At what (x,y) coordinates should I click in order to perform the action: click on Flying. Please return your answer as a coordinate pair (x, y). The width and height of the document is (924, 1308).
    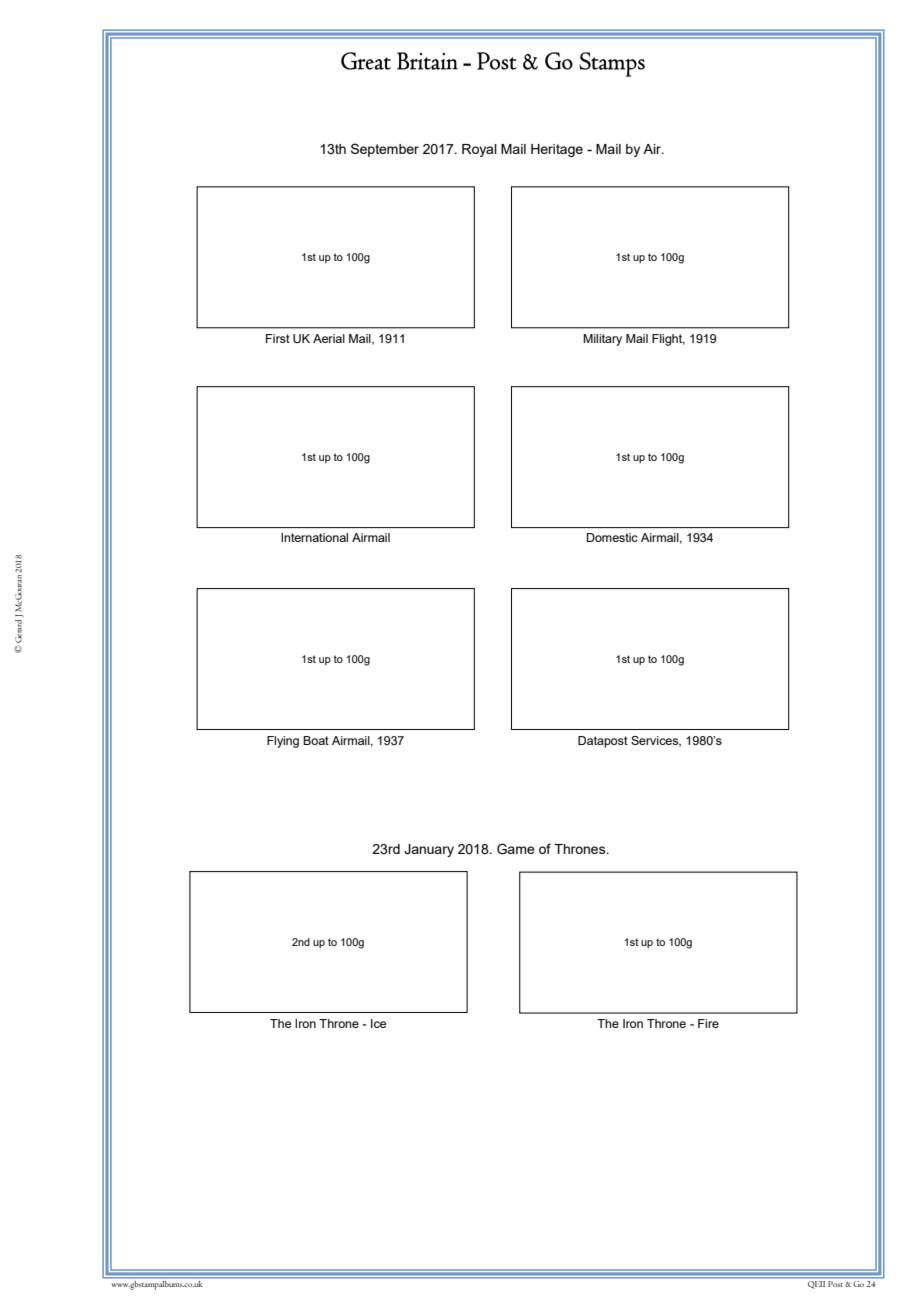
    Looking at the image, I should click on (283, 742).
